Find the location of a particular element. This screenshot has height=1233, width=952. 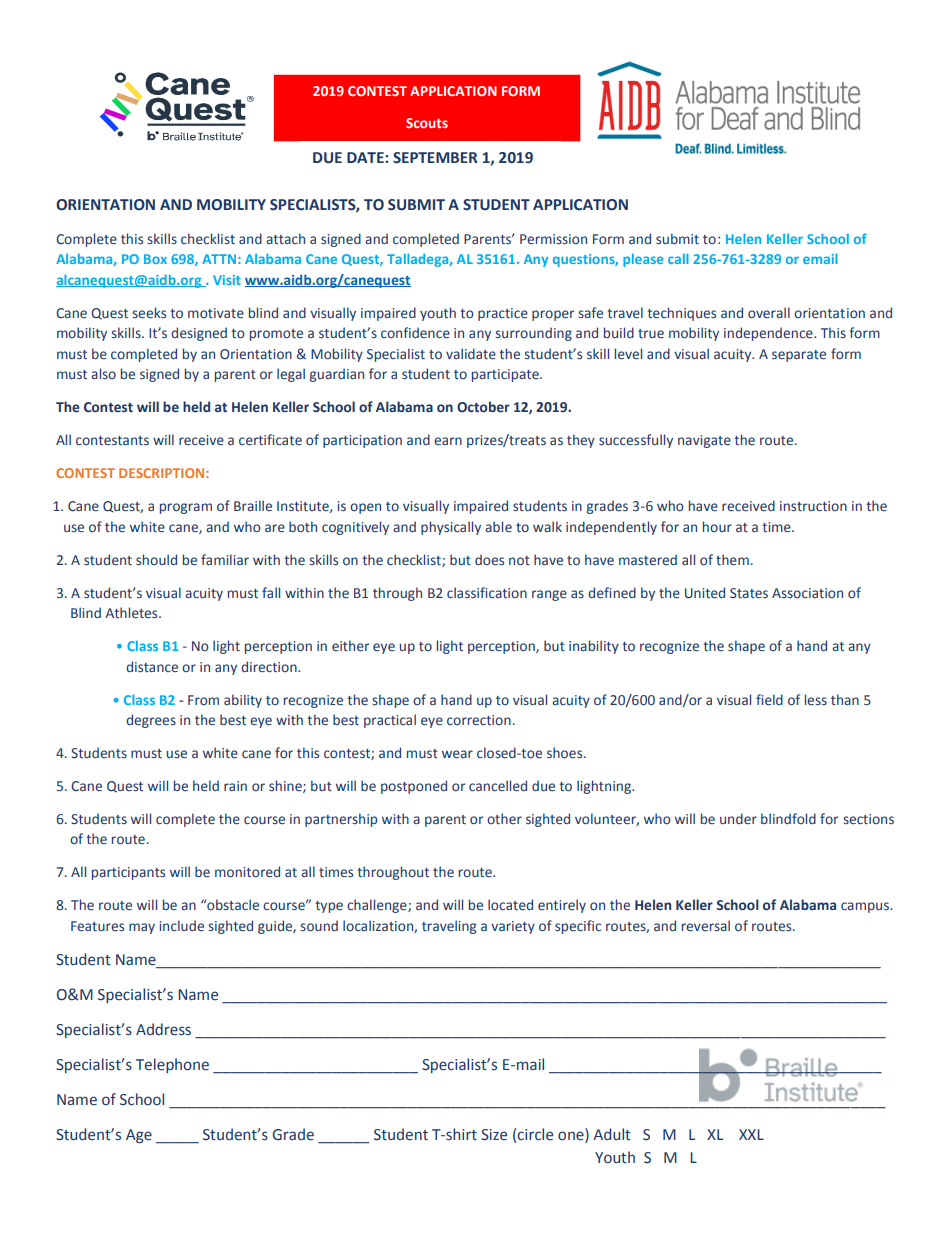

also is located at coordinates (103, 373).
